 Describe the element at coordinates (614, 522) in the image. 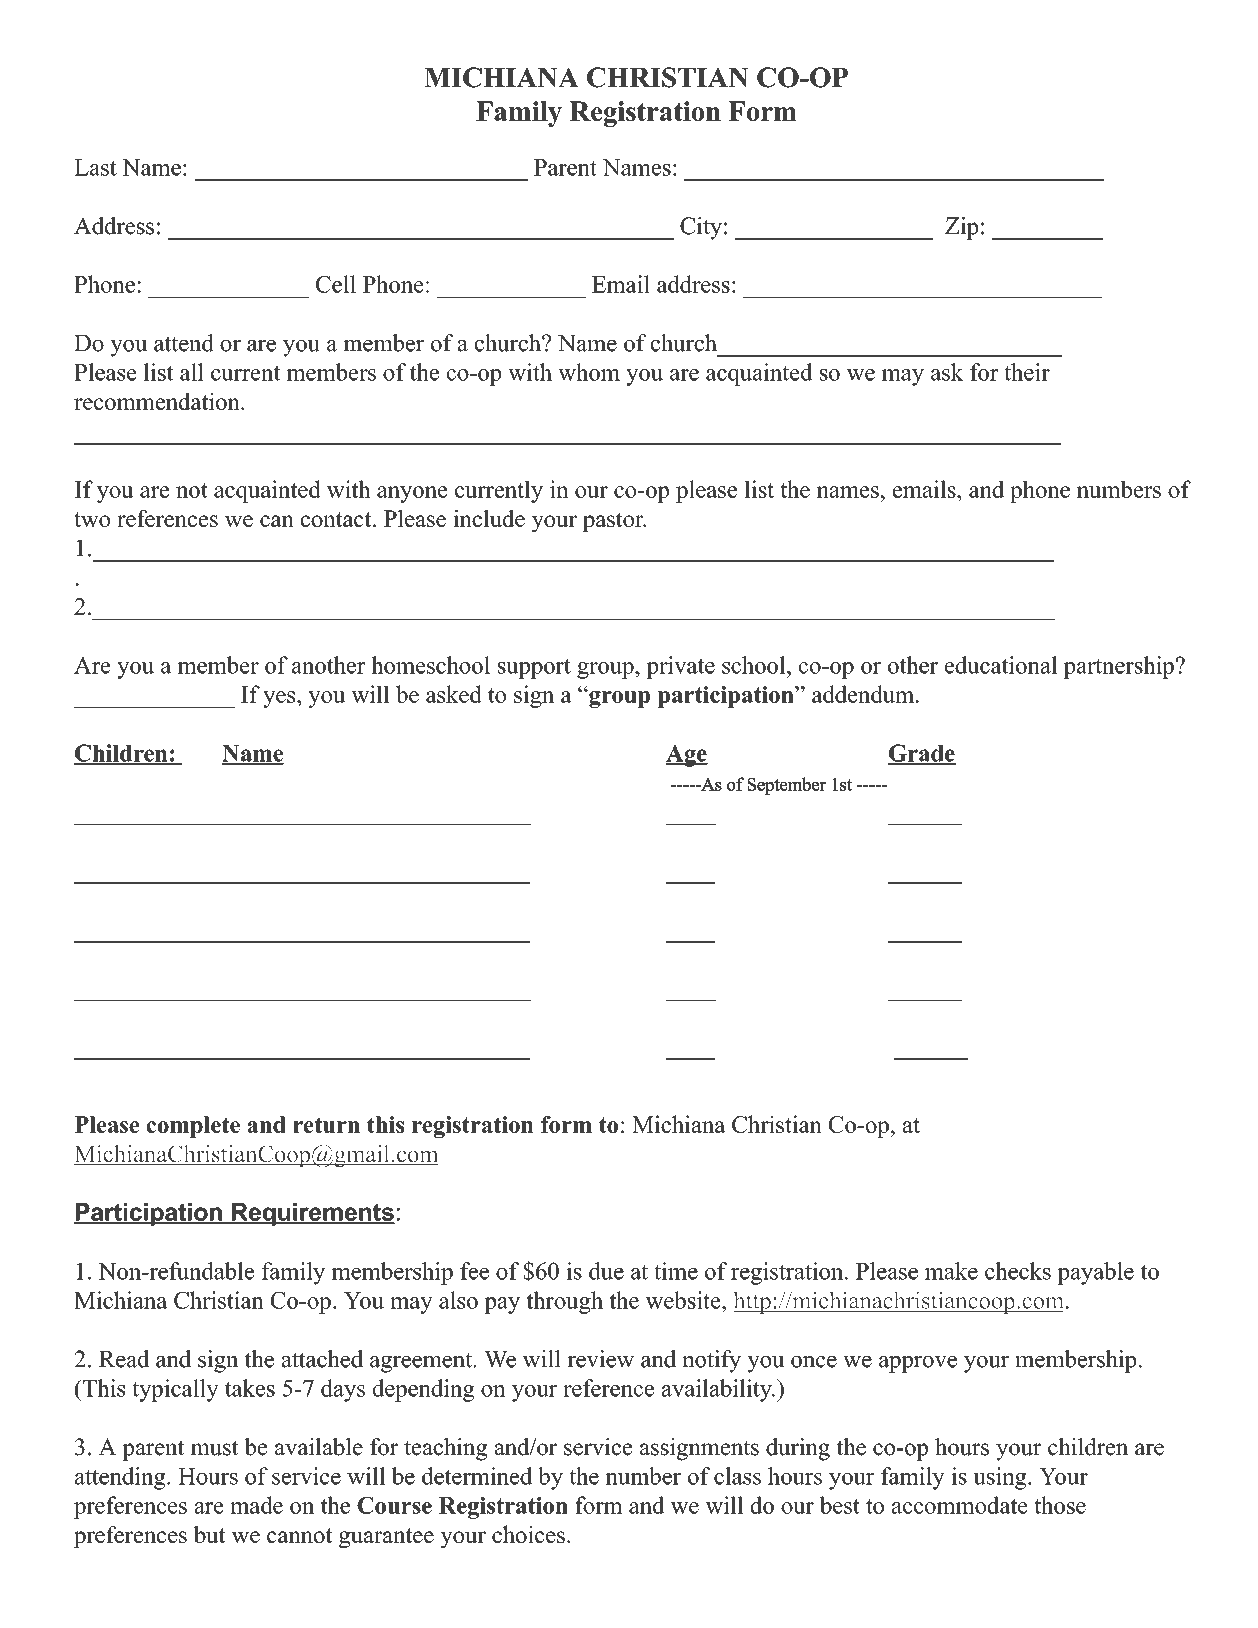

I see `pastor` at that location.
